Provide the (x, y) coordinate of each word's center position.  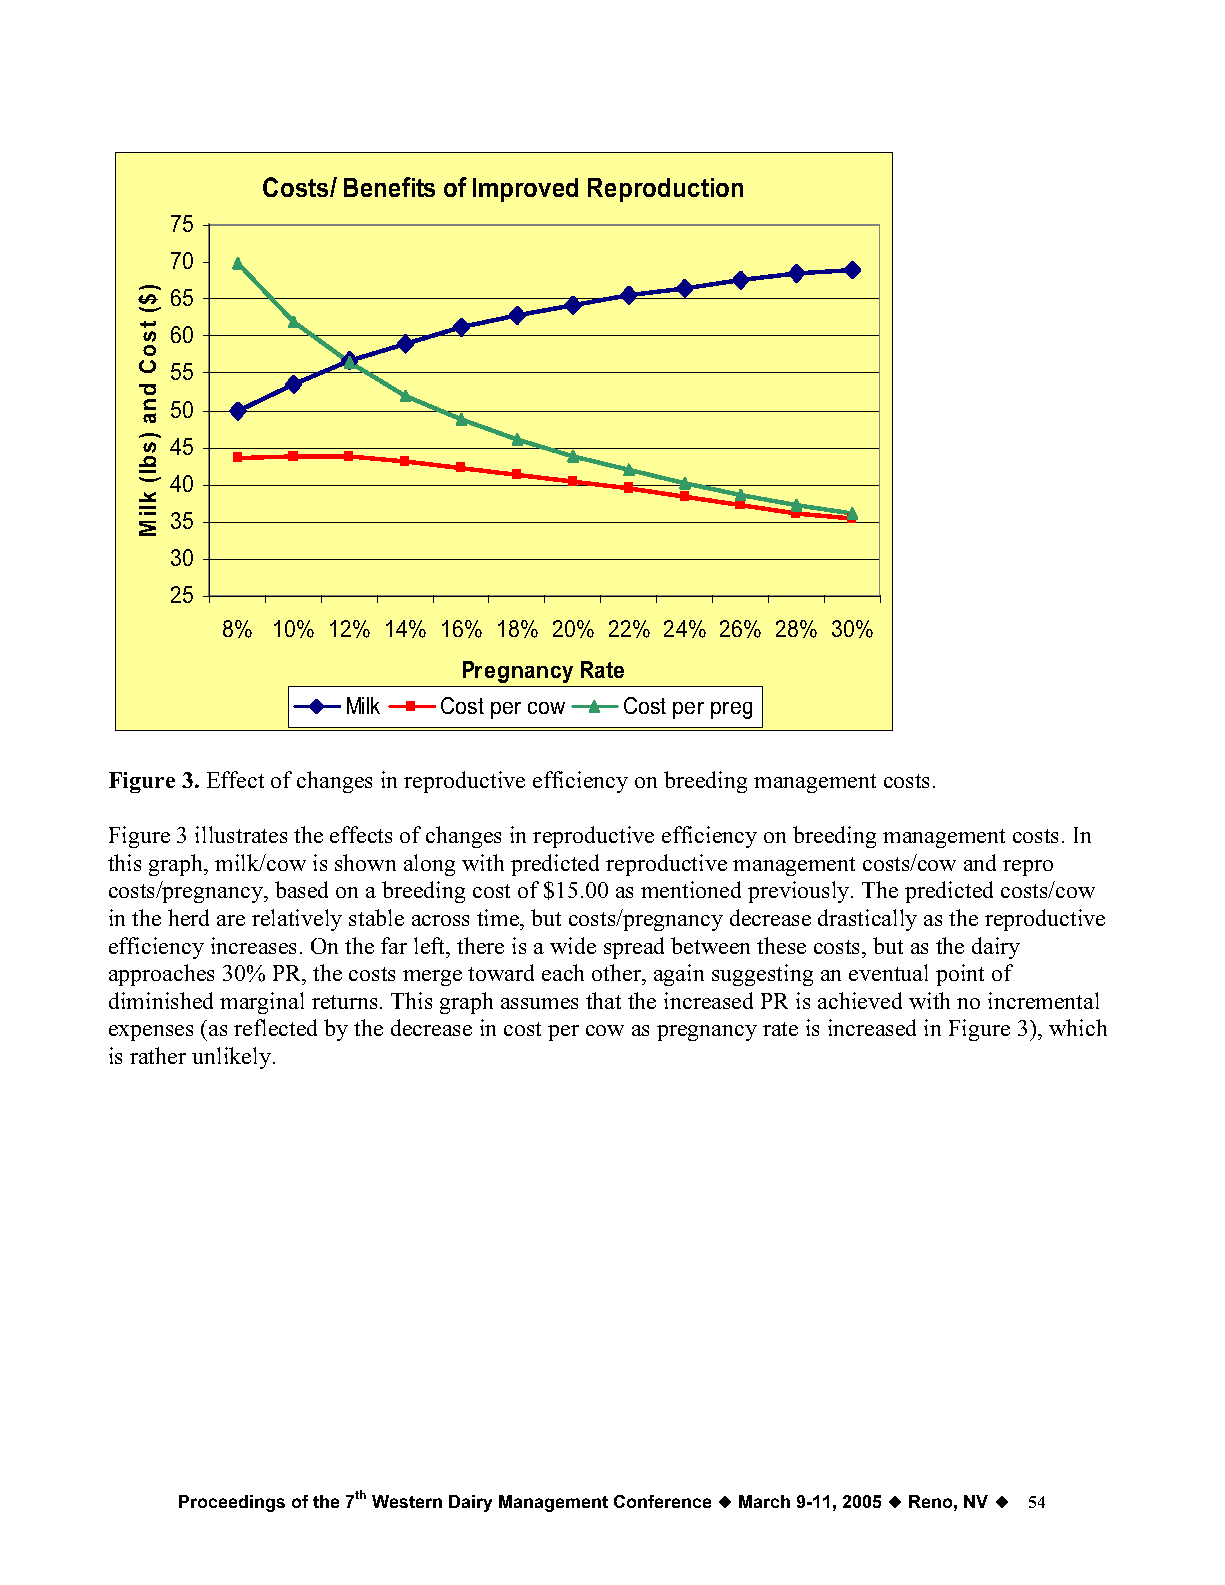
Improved (525, 190)
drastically (867, 920)
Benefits (389, 187)
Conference (662, 1501)
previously (800, 892)
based (301, 889)
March (764, 1501)
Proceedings (232, 1503)
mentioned (691, 889)
